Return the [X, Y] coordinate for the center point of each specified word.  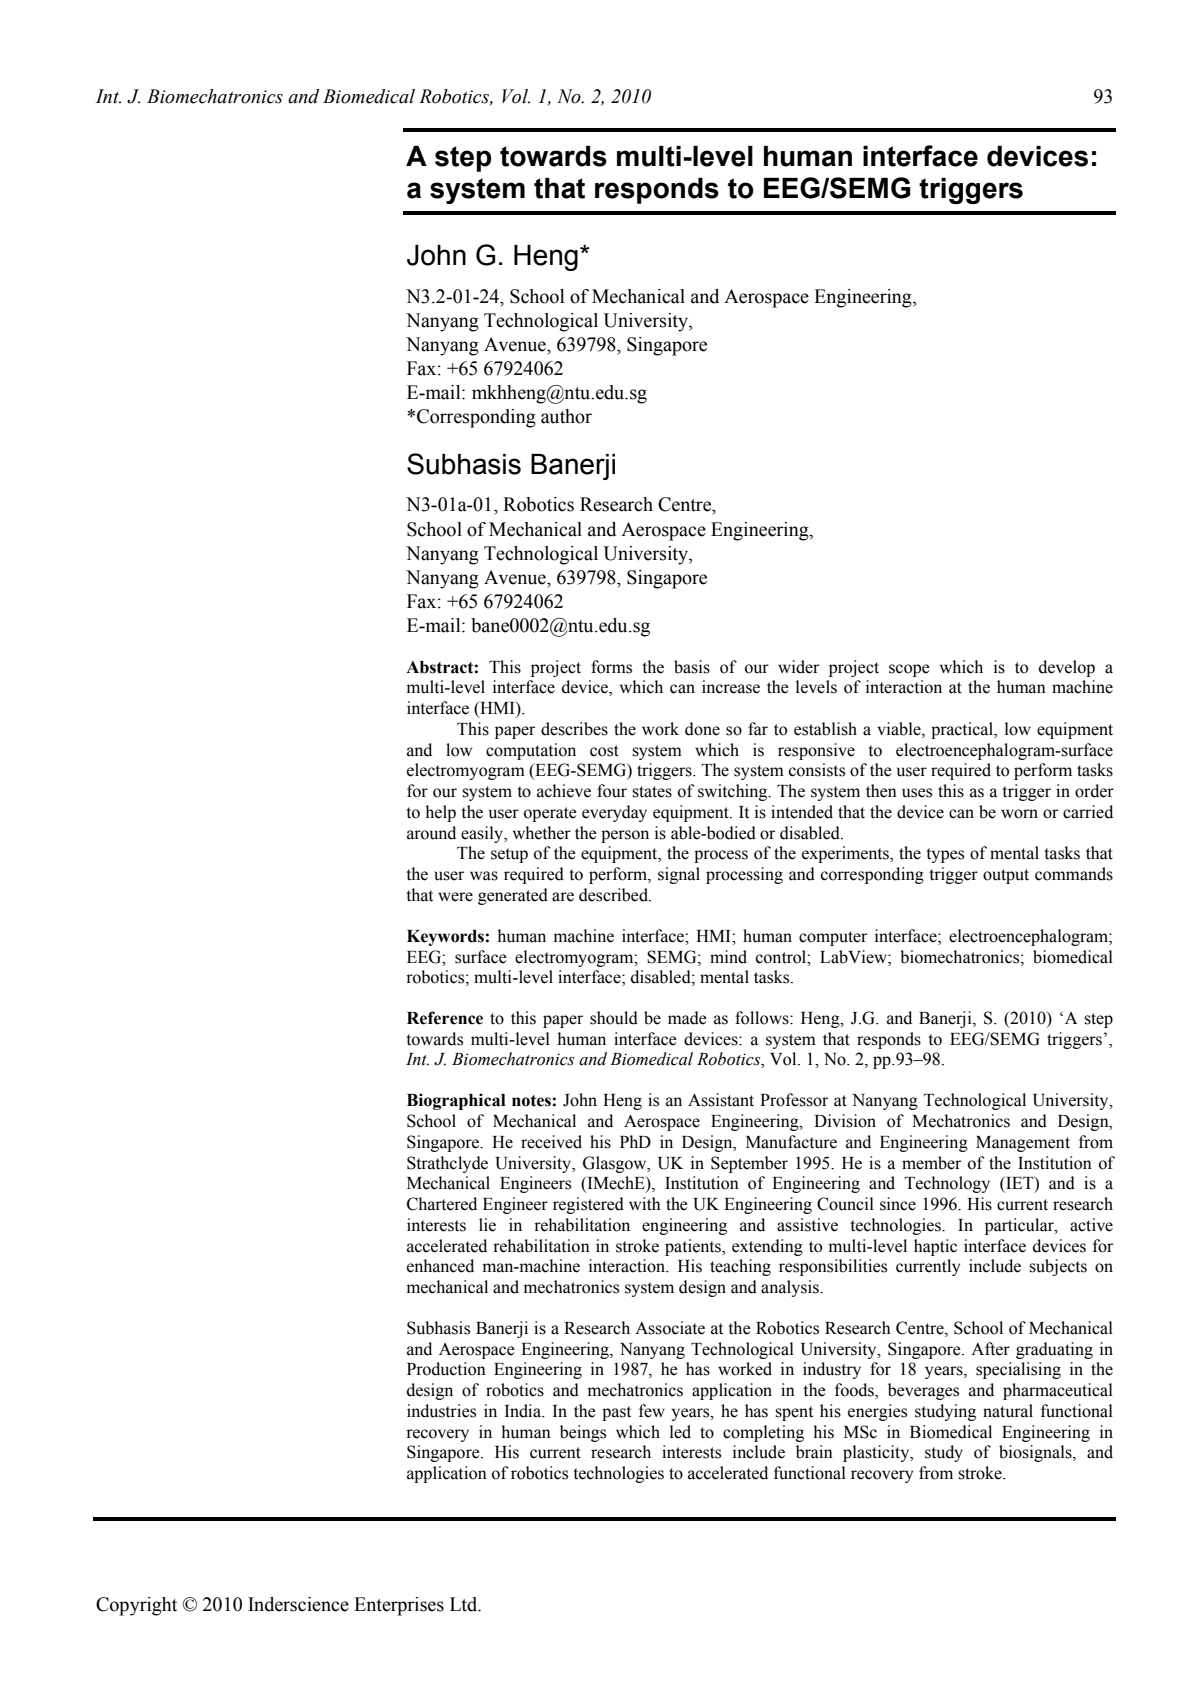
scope [909, 670]
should [614, 1018]
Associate [670, 1328]
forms [611, 667]
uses [917, 793]
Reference [445, 1018]
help [441, 813]
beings [583, 1433]
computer [833, 938]
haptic [935, 1247]
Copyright [136, 1606]
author [566, 416]
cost [604, 751]
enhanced [440, 1266]
